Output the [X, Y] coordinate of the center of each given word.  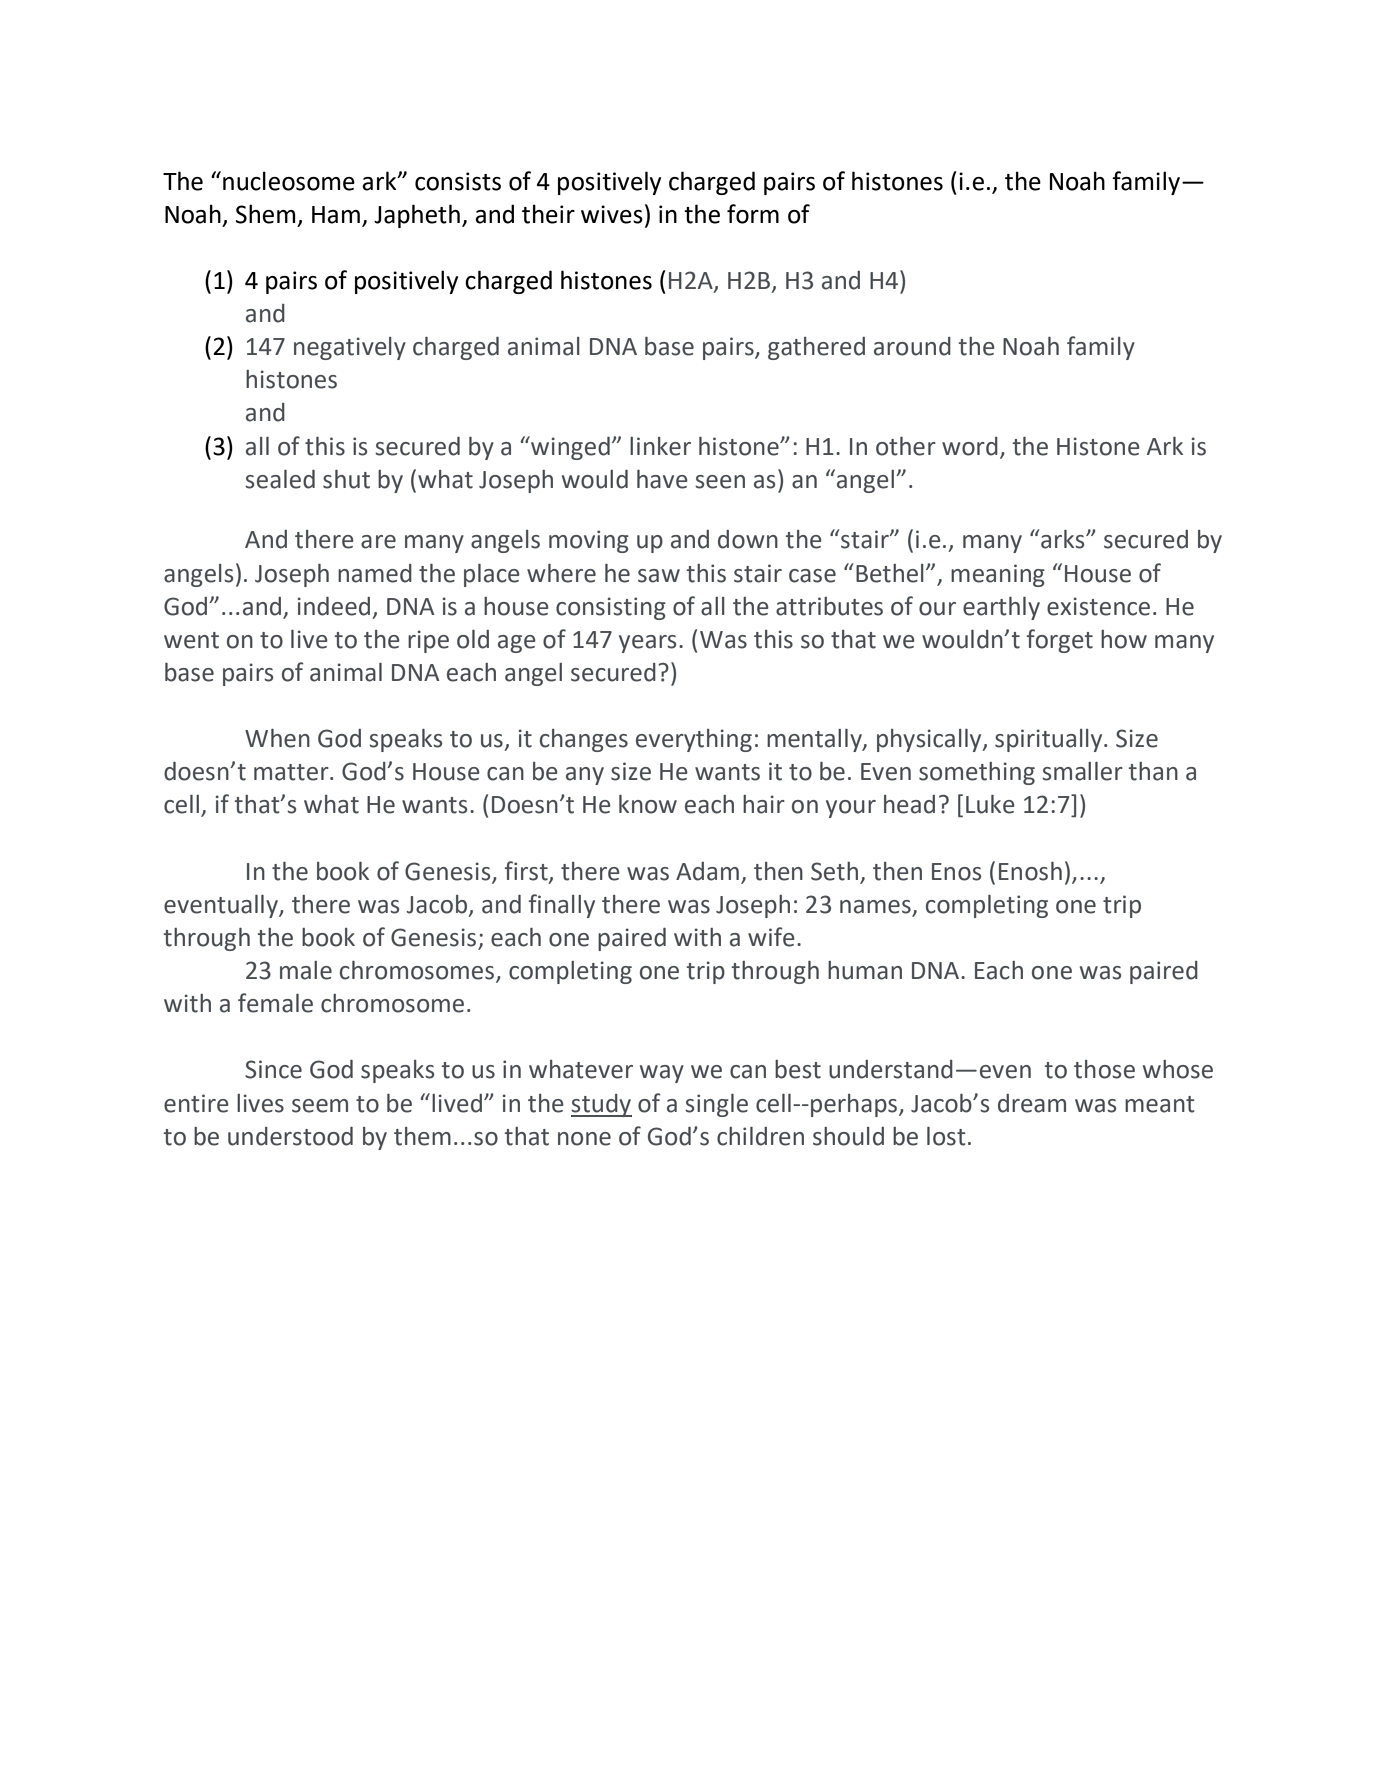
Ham [336, 215]
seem [320, 1106]
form [753, 214]
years [647, 644]
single [716, 1105]
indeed [334, 606]
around [912, 346]
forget [1060, 641]
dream [1032, 1103]
